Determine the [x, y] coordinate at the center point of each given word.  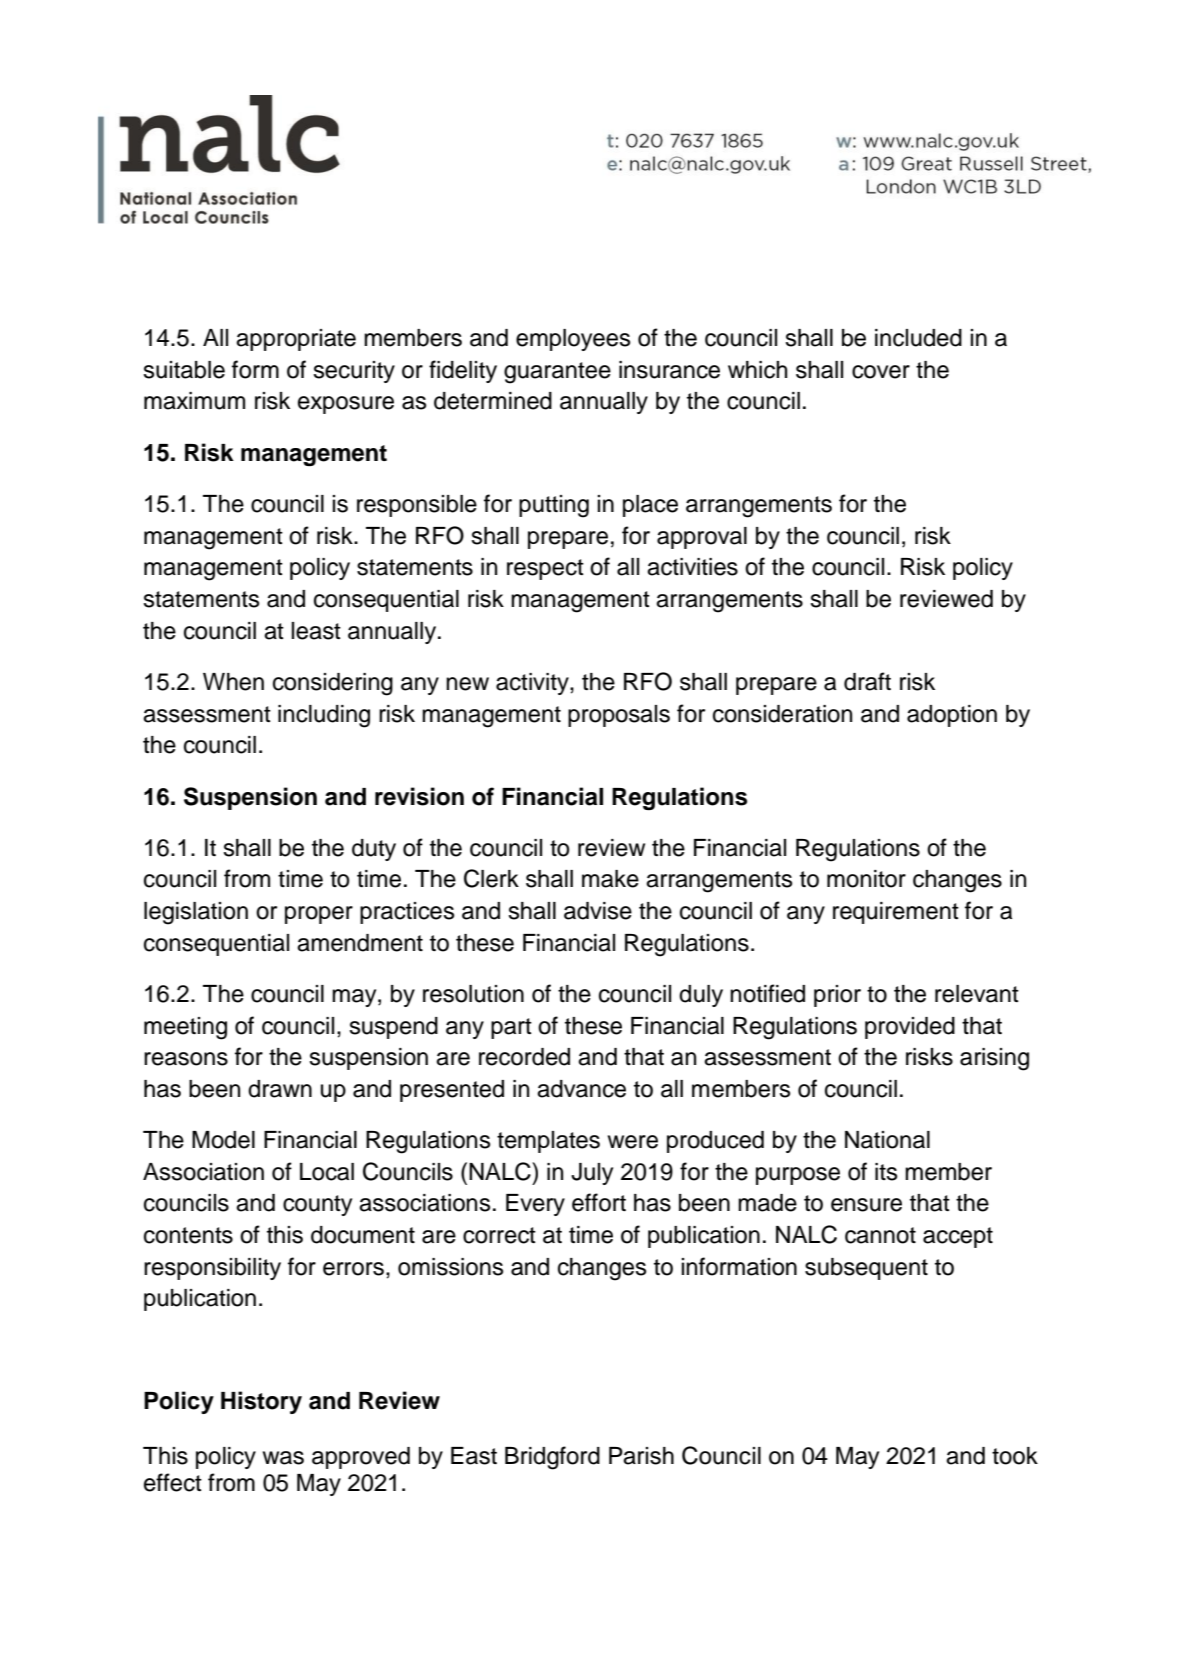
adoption [952, 716]
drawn [280, 1089]
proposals [619, 716]
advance [581, 1089]
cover [881, 372]
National [887, 1140]
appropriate [296, 340]
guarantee [557, 373]
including [324, 716]
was [283, 1458]
